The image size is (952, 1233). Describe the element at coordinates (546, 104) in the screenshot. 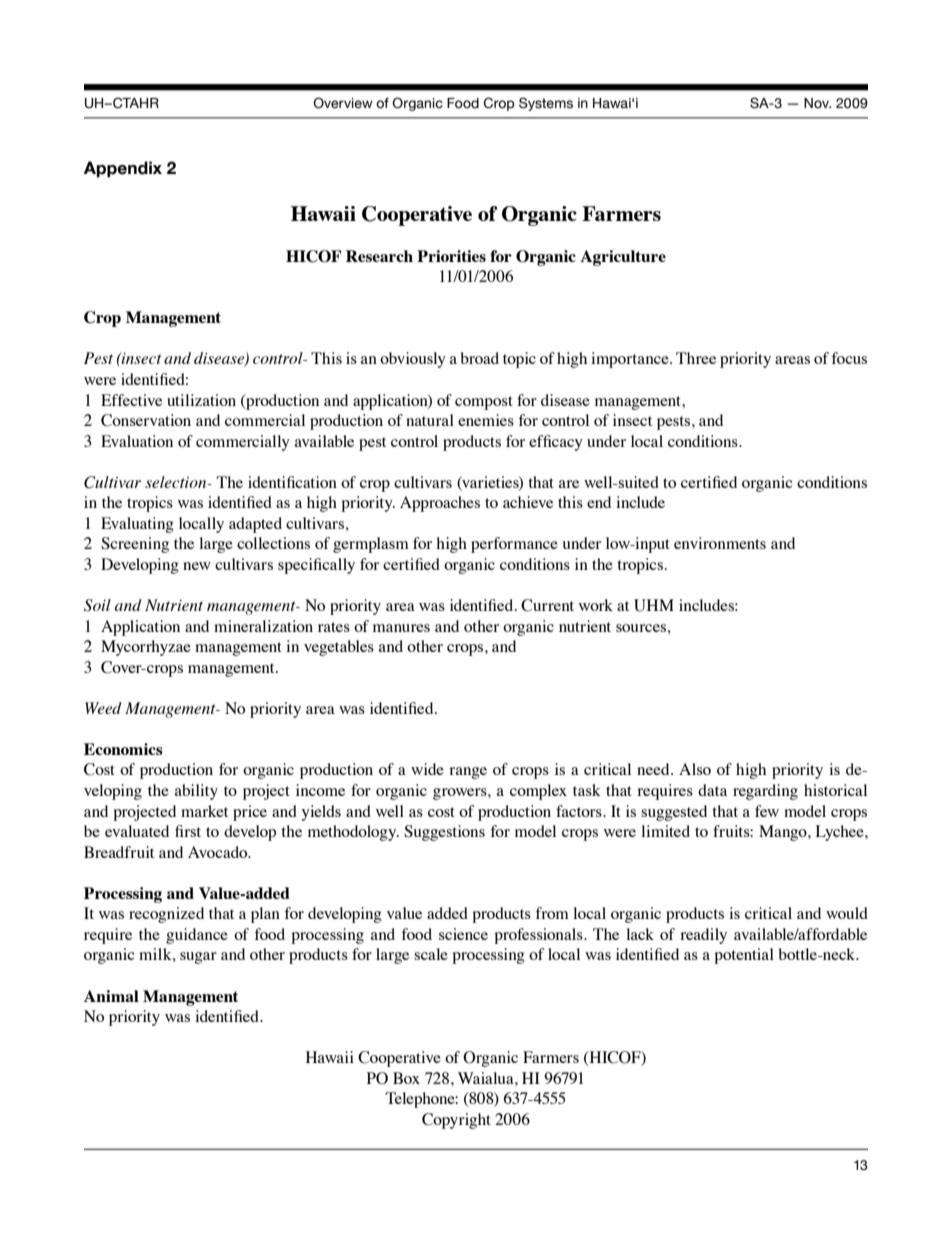

I see `Systems` at that location.
